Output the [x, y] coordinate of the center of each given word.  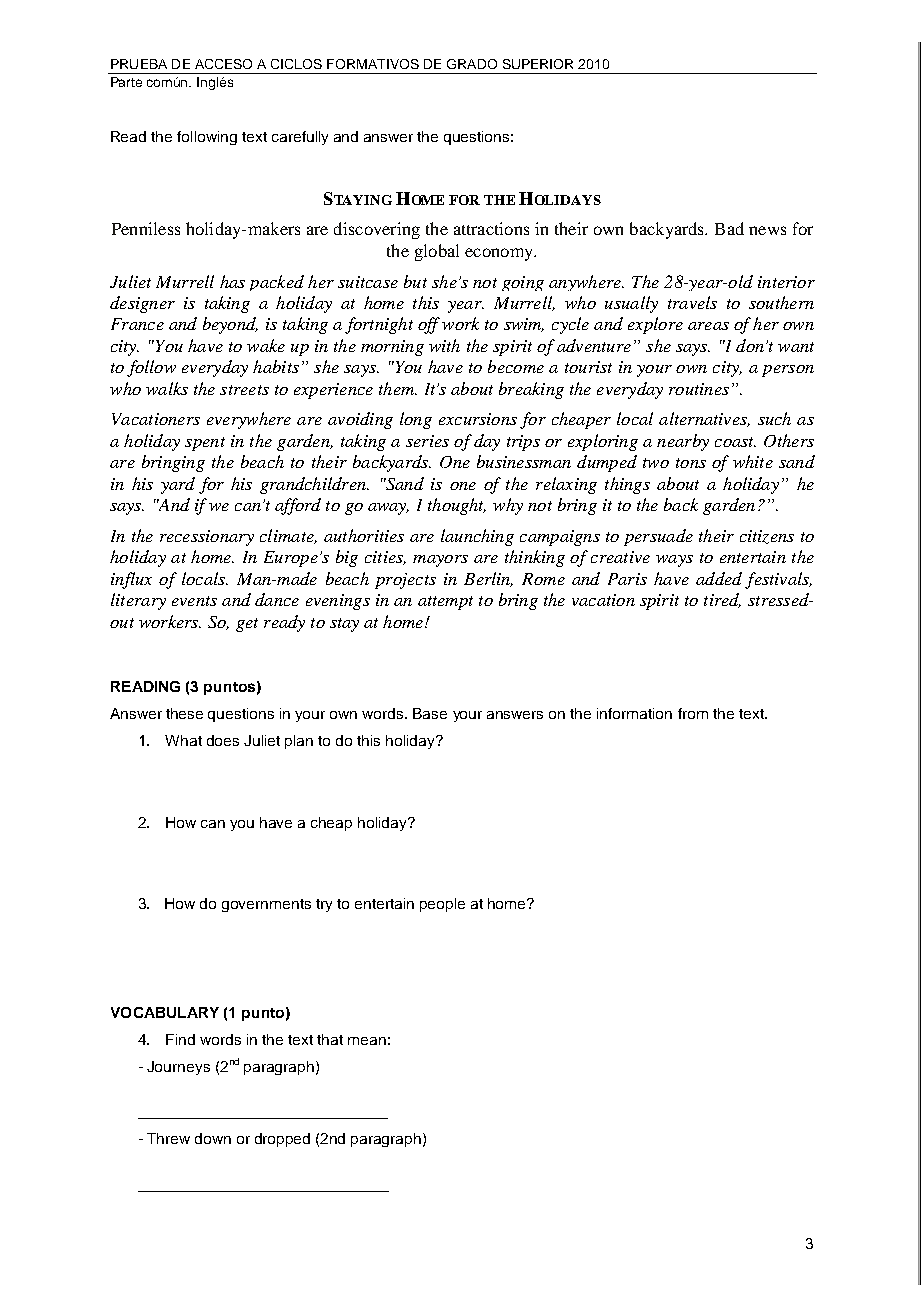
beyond [230, 325]
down [213, 1138]
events [194, 601]
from [693, 713]
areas [708, 326]
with [444, 345]
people [442, 905]
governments [266, 905]
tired [722, 600]
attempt [445, 603]
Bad [729, 228]
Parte [126, 82]
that [330, 1039]
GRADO [472, 64]
